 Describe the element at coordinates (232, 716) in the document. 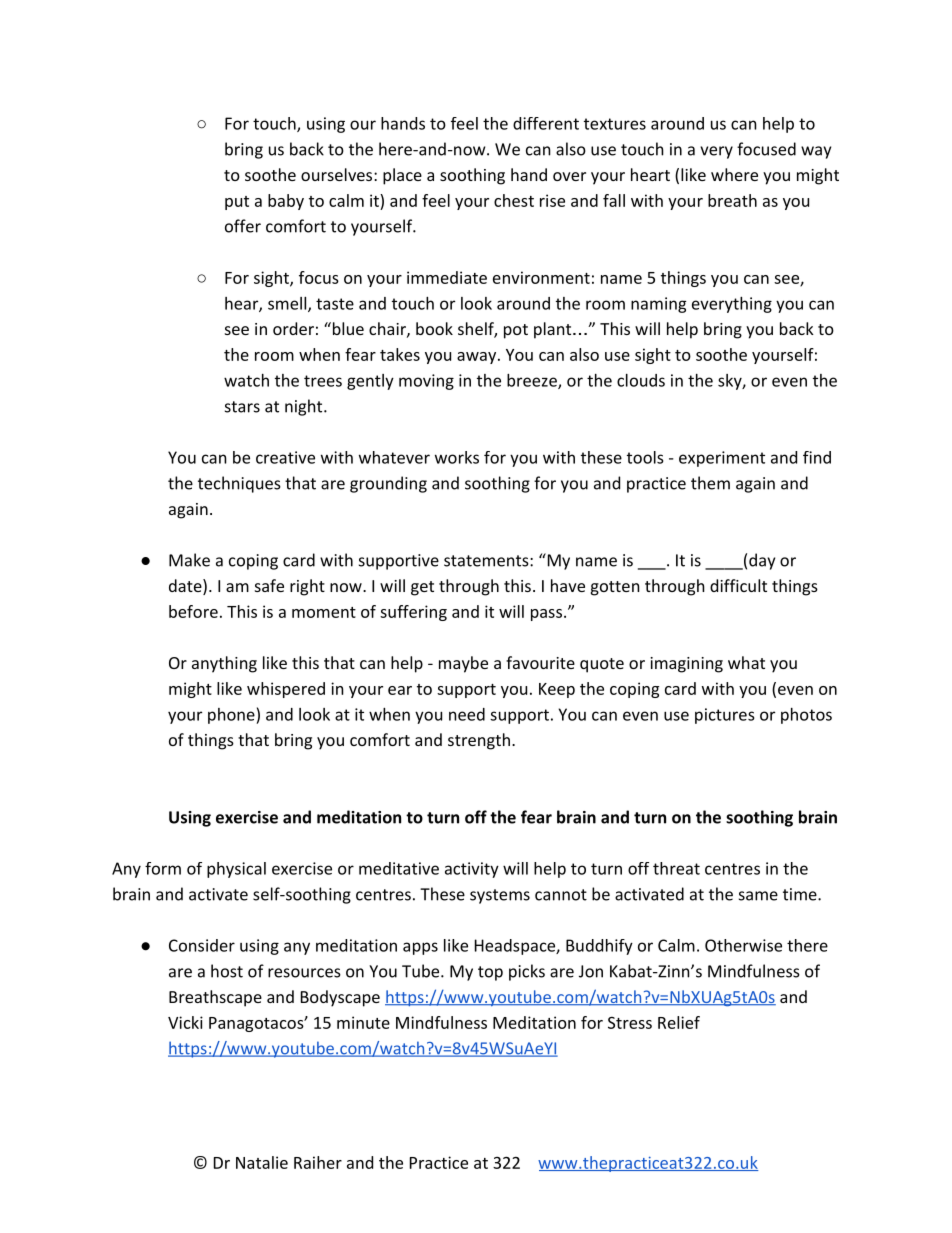

I see `phone` at that location.
